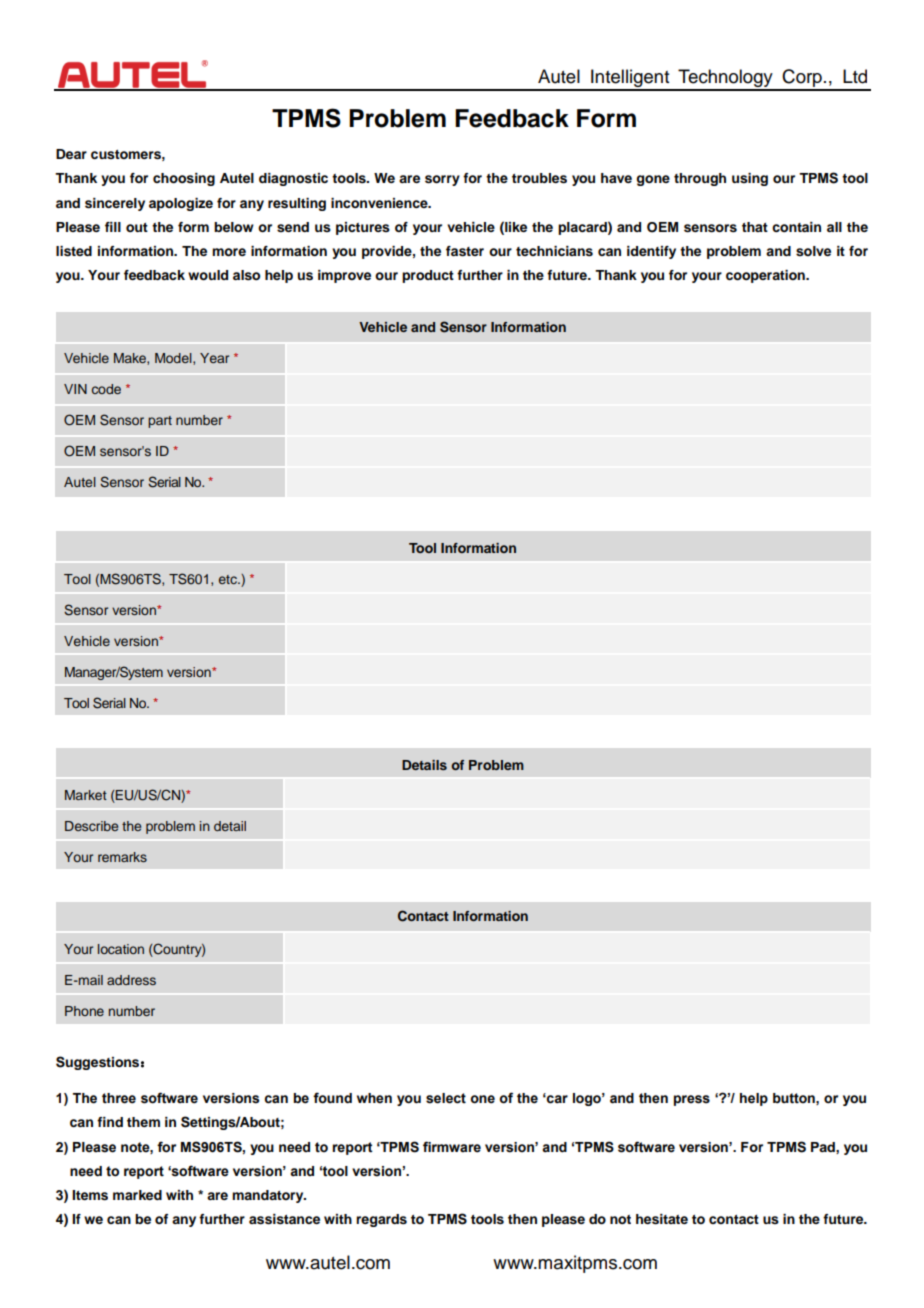 Image resolution: width=924 pixels, height=1308 pixels. I want to click on part, so click(160, 422).
